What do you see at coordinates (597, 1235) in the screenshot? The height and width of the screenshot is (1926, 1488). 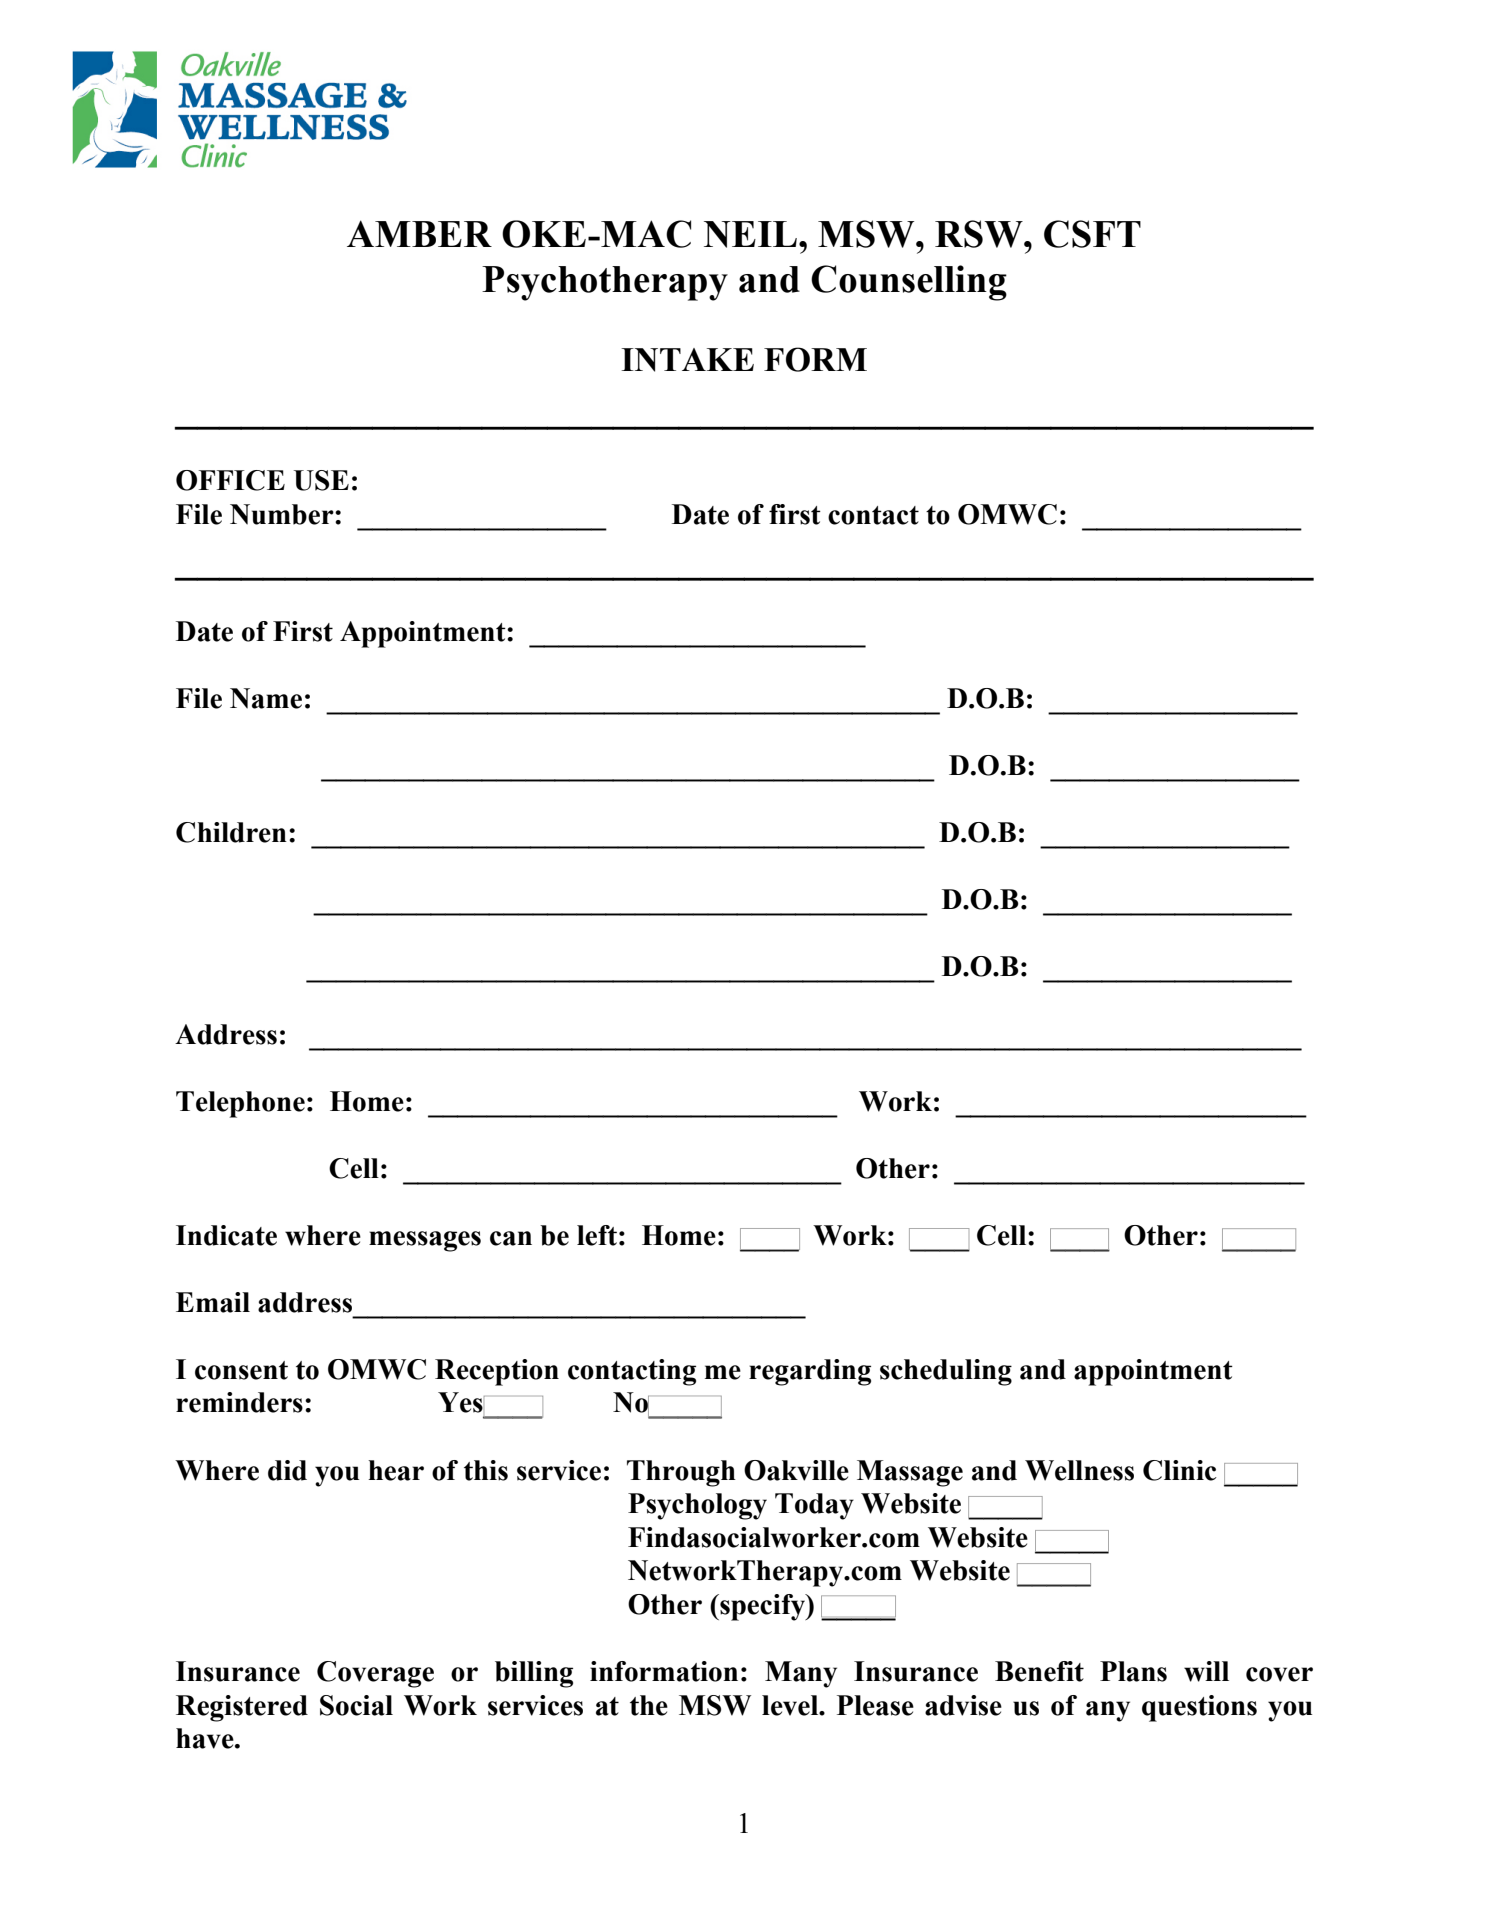 I see `left` at bounding box center [597, 1235].
